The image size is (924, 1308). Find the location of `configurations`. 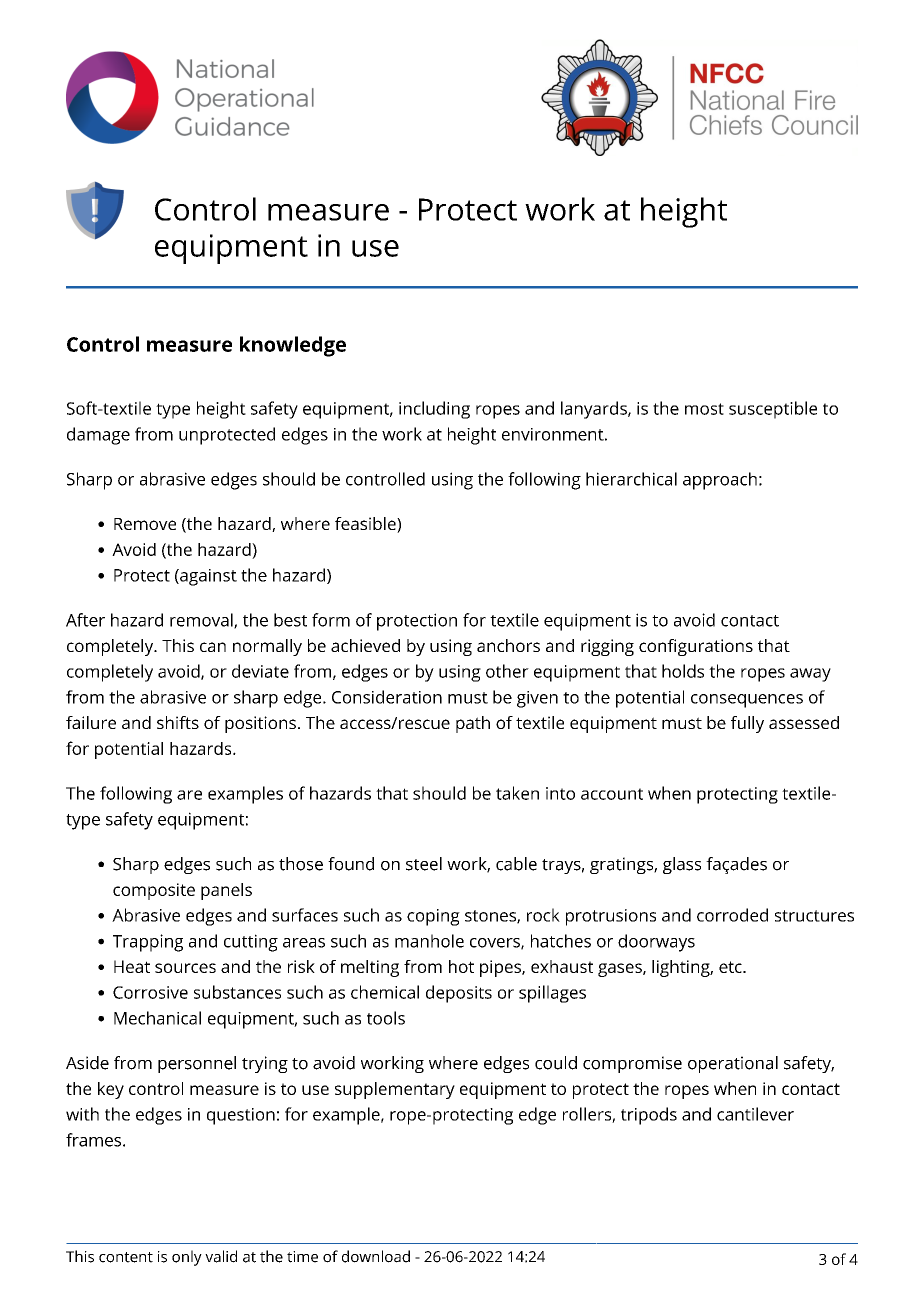

configurations is located at coordinates (696, 647).
